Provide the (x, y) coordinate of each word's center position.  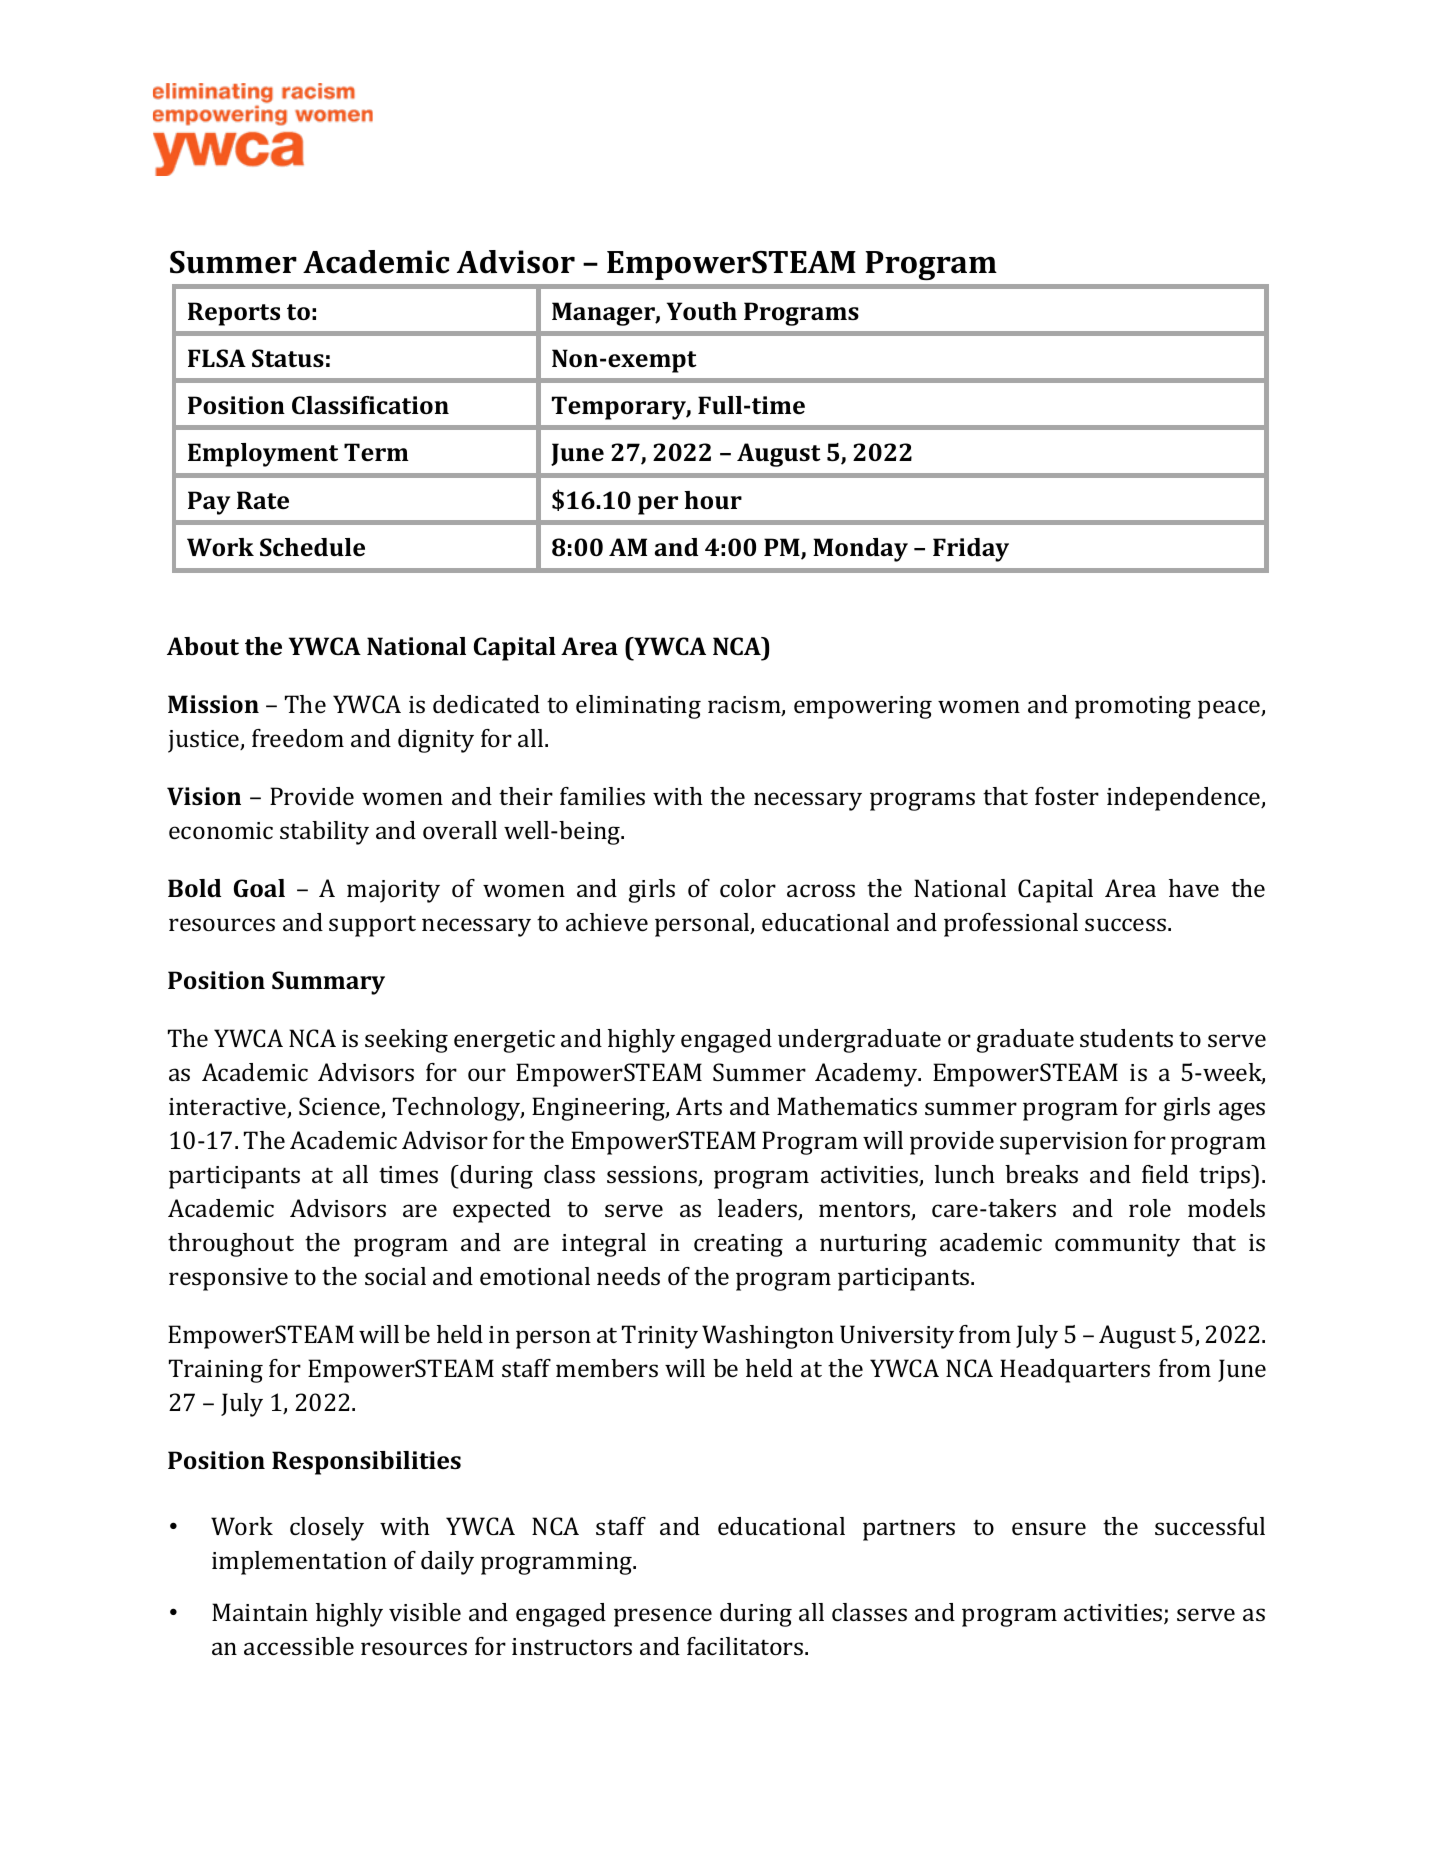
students (1126, 1038)
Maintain (260, 1612)
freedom (298, 738)
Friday (971, 550)
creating (738, 1245)
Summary (328, 983)
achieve (607, 922)
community (1117, 1245)
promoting (1133, 707)
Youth (702, 311)
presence (663, 1617)
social (395, 1276)
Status (288, 358)
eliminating (638, 707)
